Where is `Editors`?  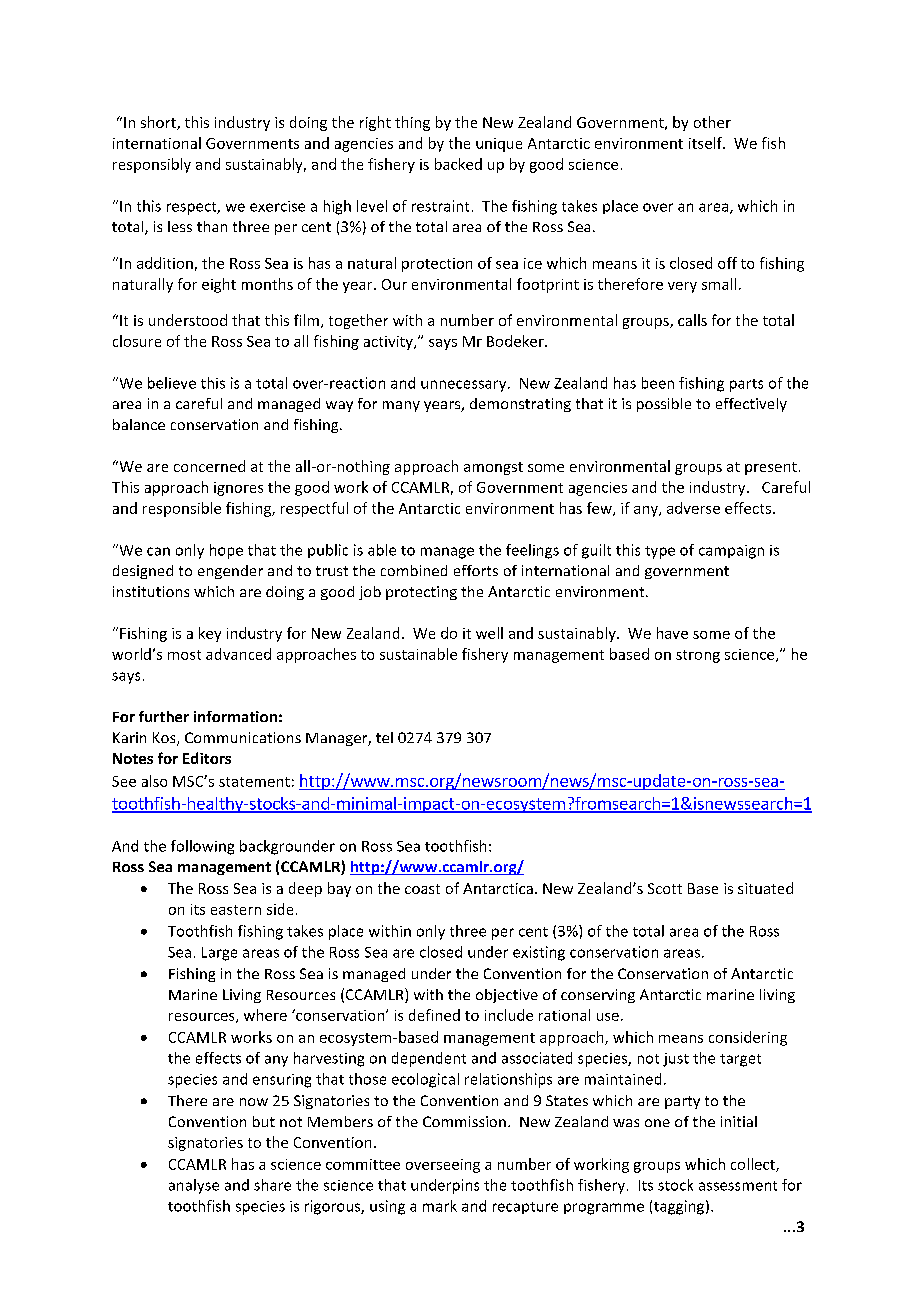
Editors is located at coordinates (207, 758).
